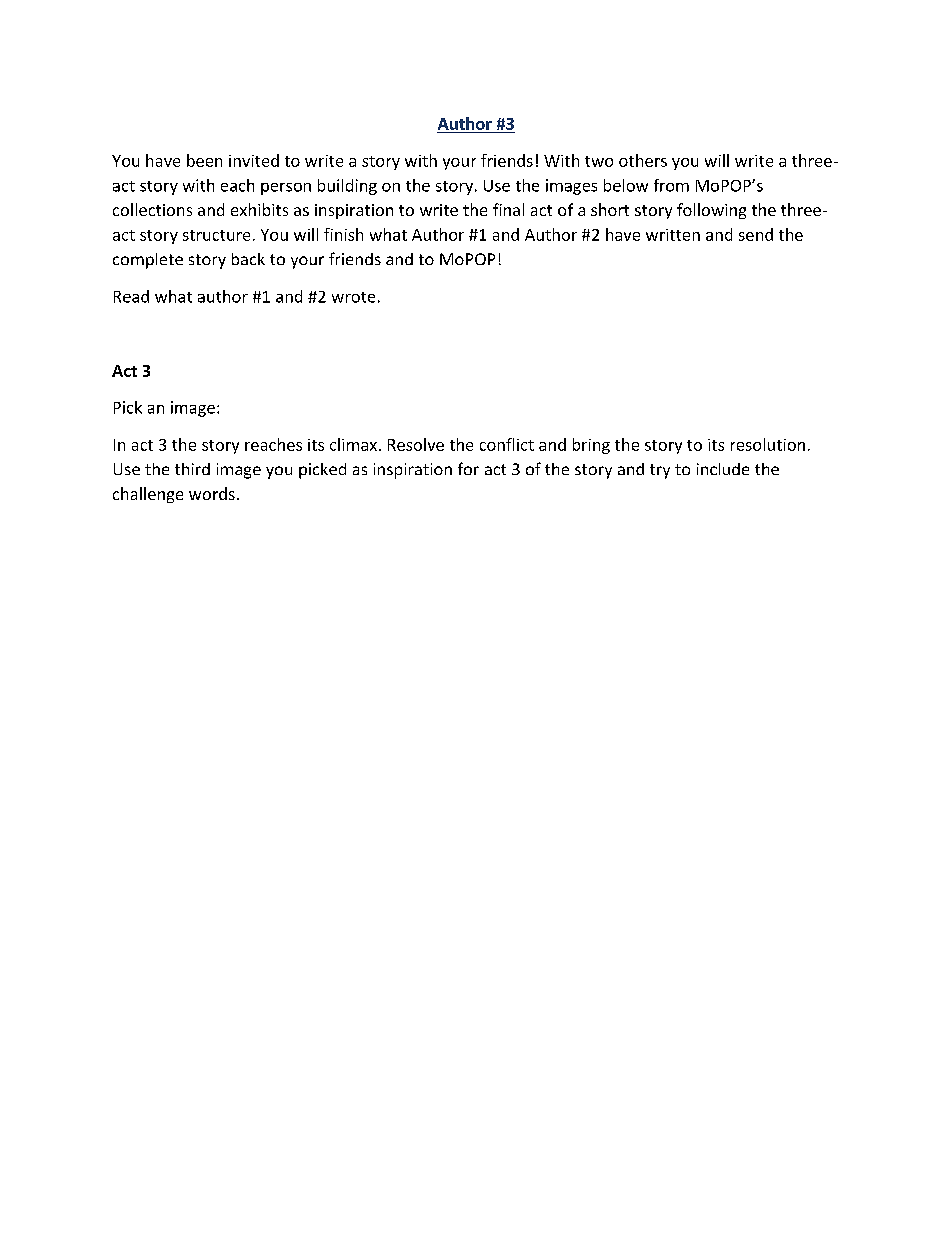 The image size is (952, 1233). I want to click on for, so click(468, 468).
